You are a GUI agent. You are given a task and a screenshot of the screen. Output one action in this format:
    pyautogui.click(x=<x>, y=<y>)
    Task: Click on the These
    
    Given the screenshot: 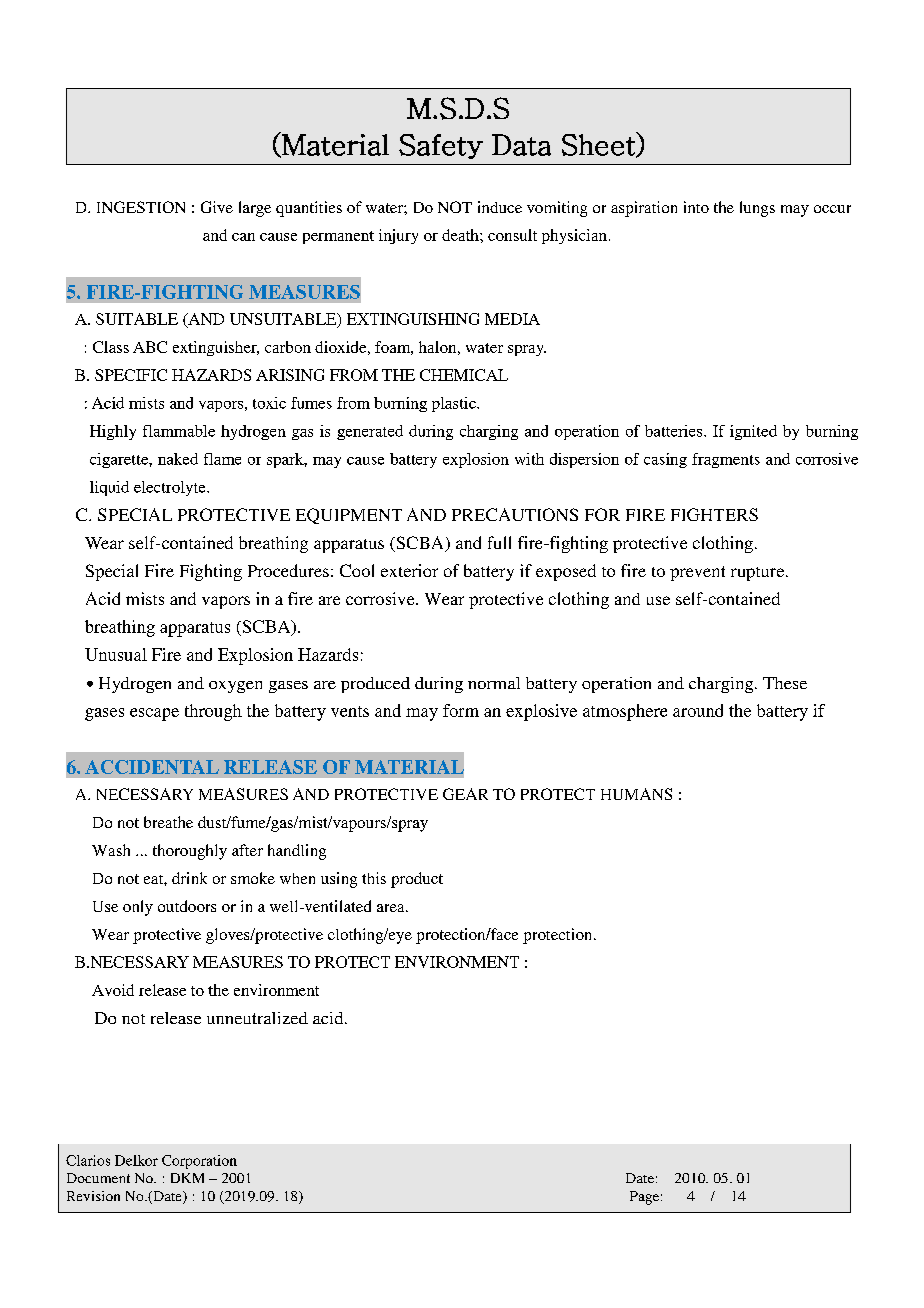 What is the action you would take?
    pyautogui.click(x=785, y=683)
